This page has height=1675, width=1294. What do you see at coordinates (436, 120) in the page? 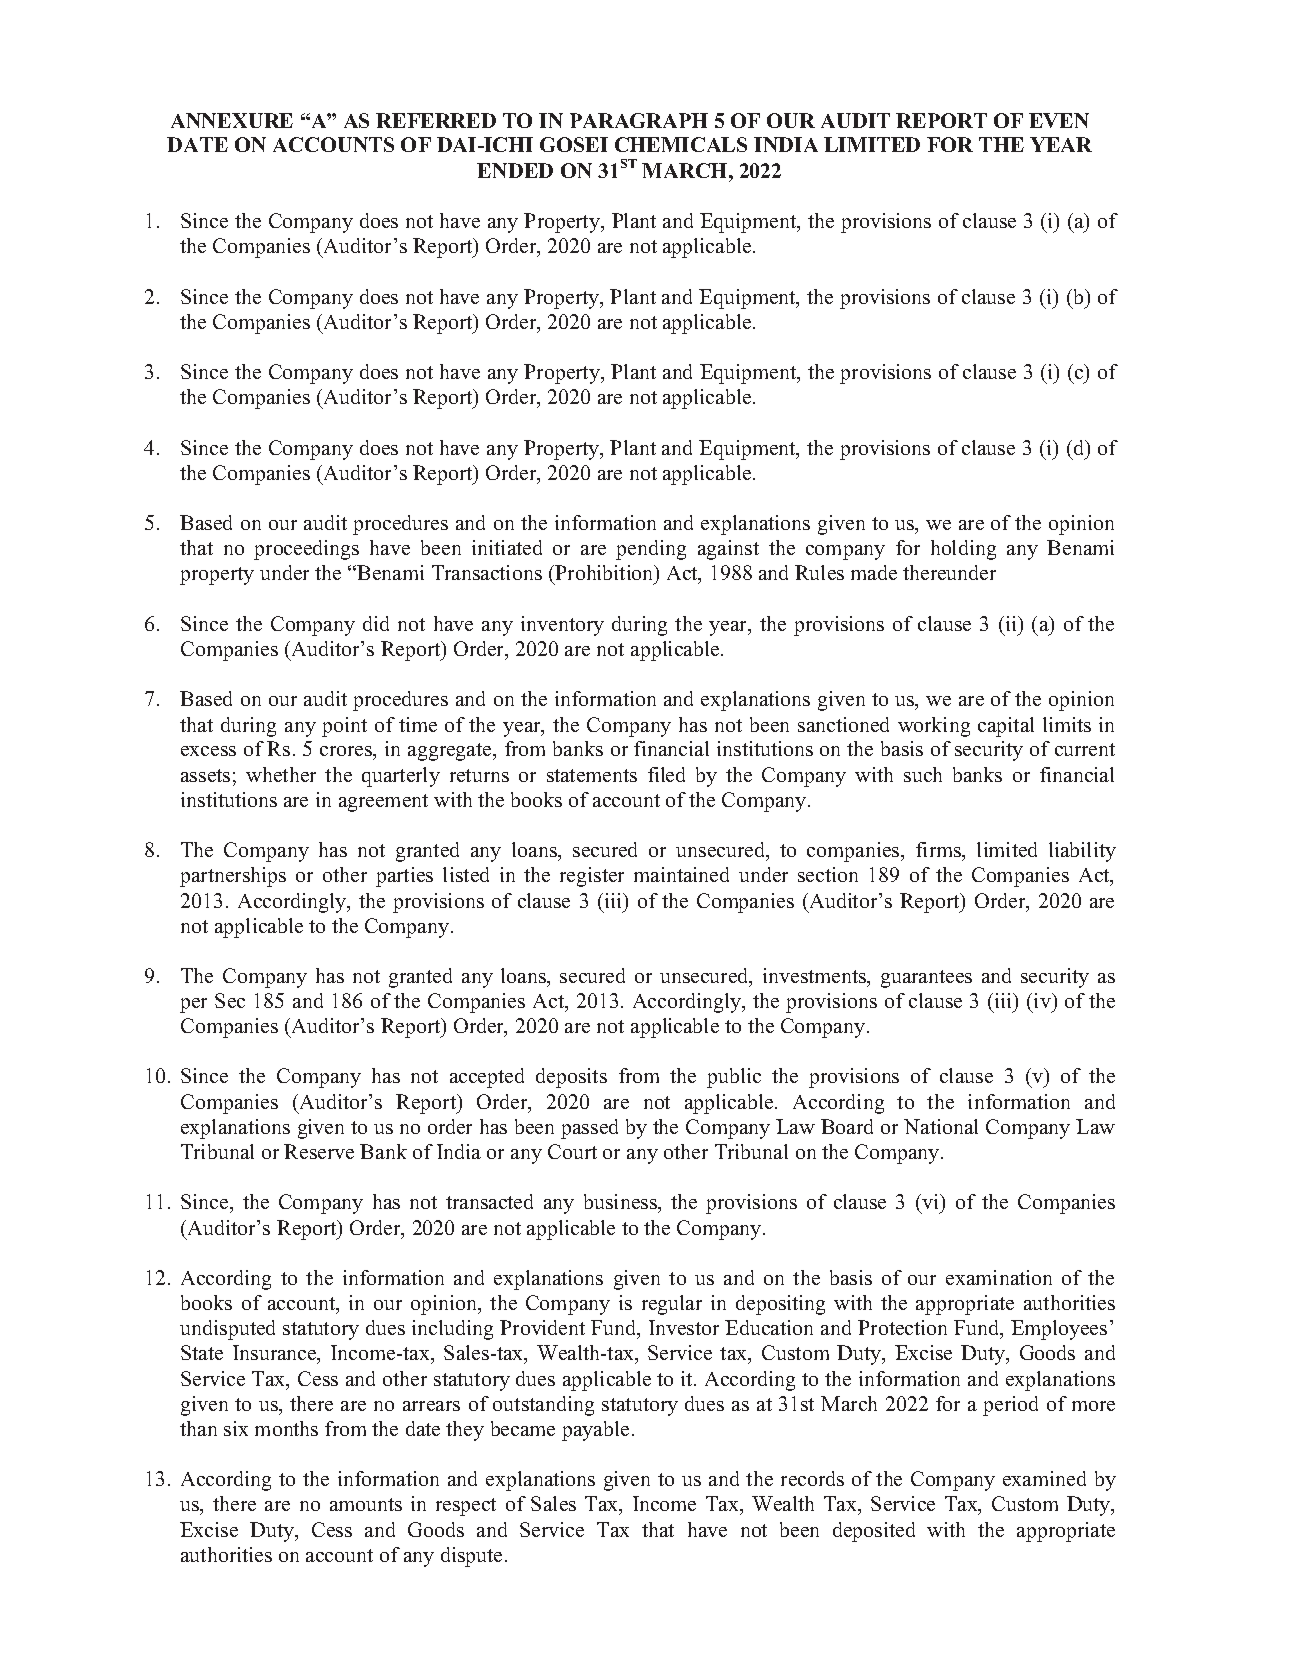
I see `REFERRED` at bounding box center [436, 120].
